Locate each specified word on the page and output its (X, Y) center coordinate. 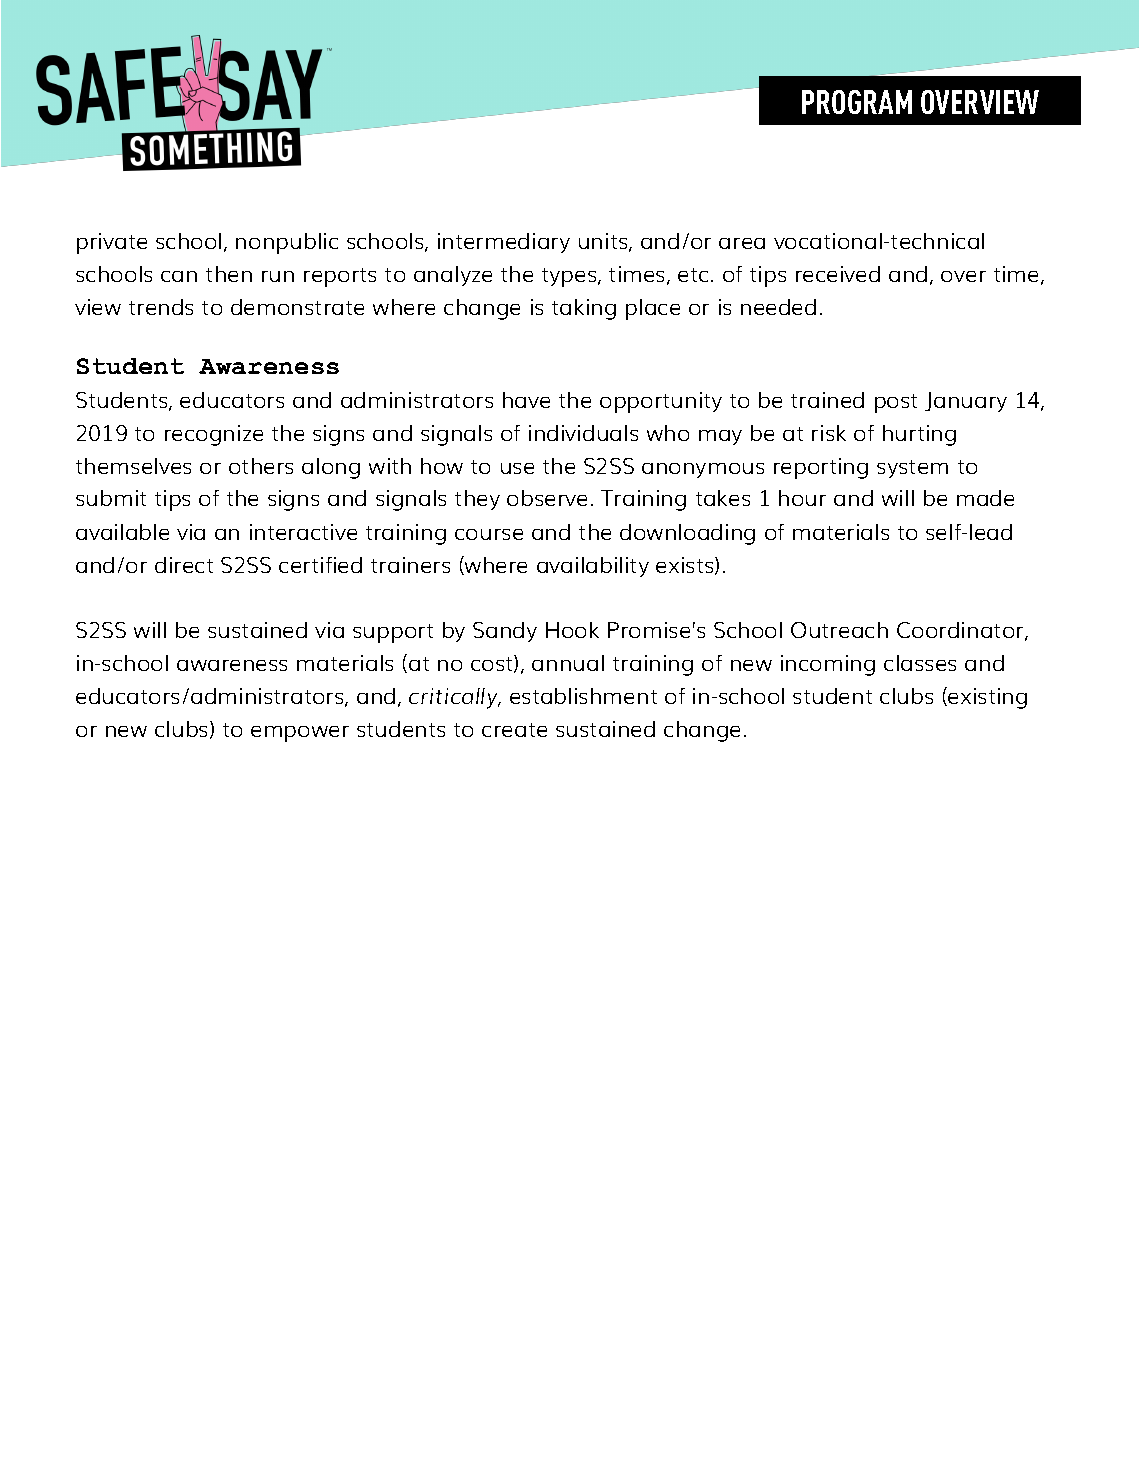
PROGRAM (857, 102)
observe (547, 498)
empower (300, 734)
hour (802, 498)
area (742, 243)
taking (584, 309)
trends (161, 307)
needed (778, 307)
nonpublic (287, 243)
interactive (303, 532)
